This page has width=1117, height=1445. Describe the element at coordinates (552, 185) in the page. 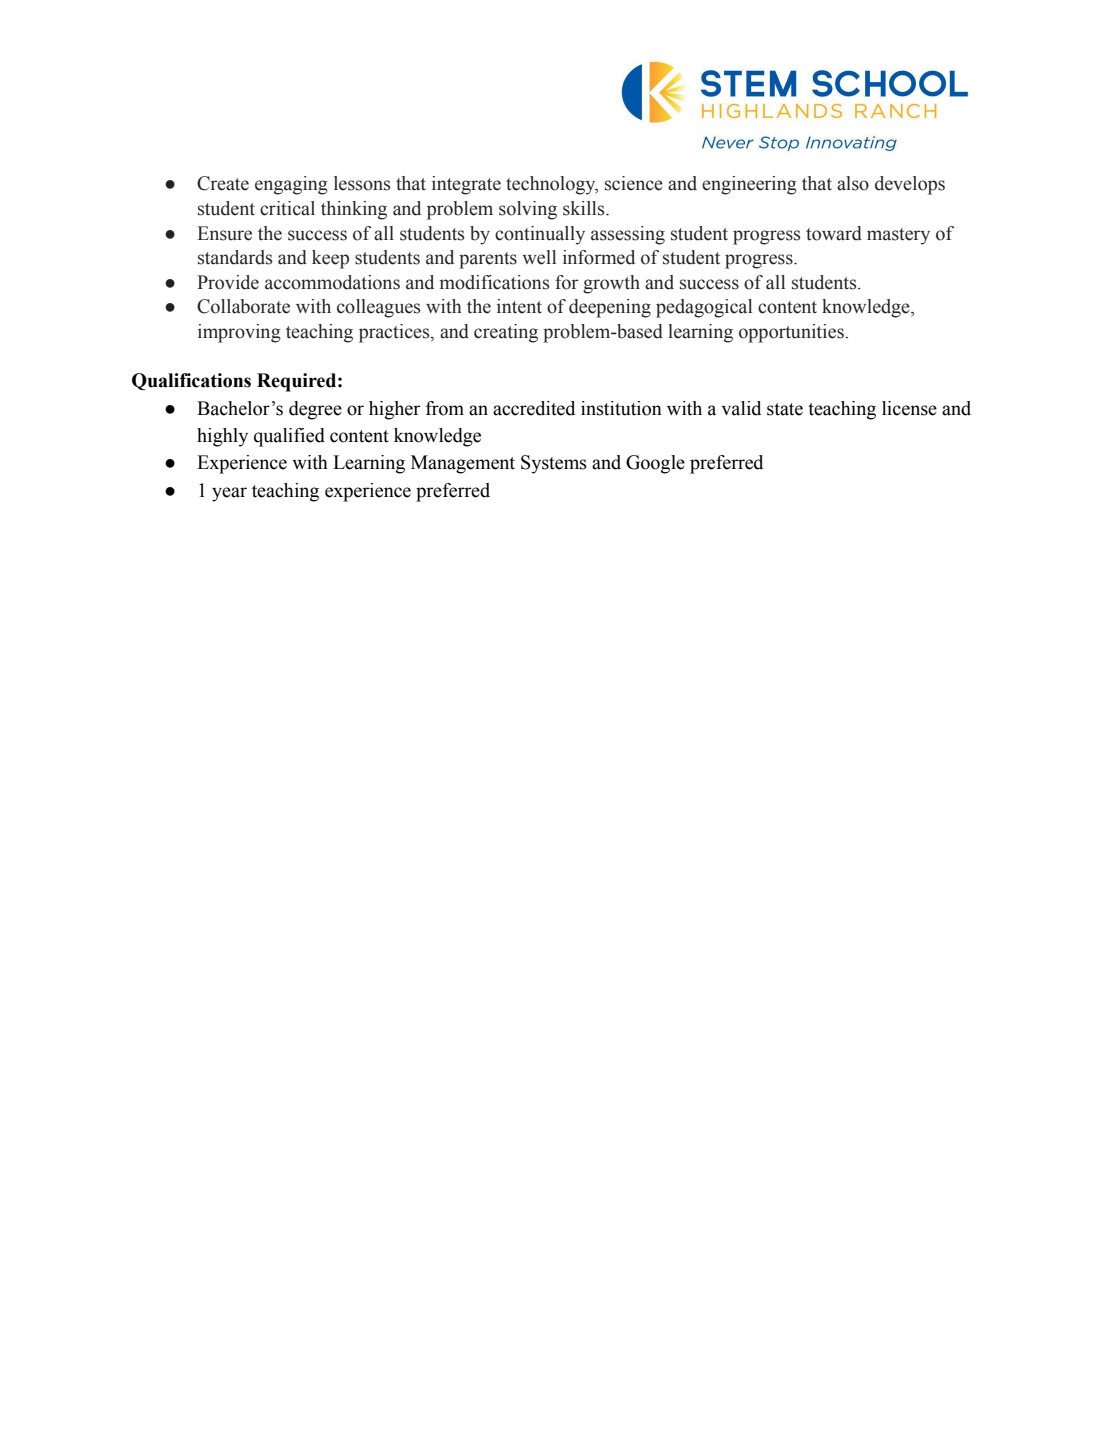

I see `technology` at that location.
